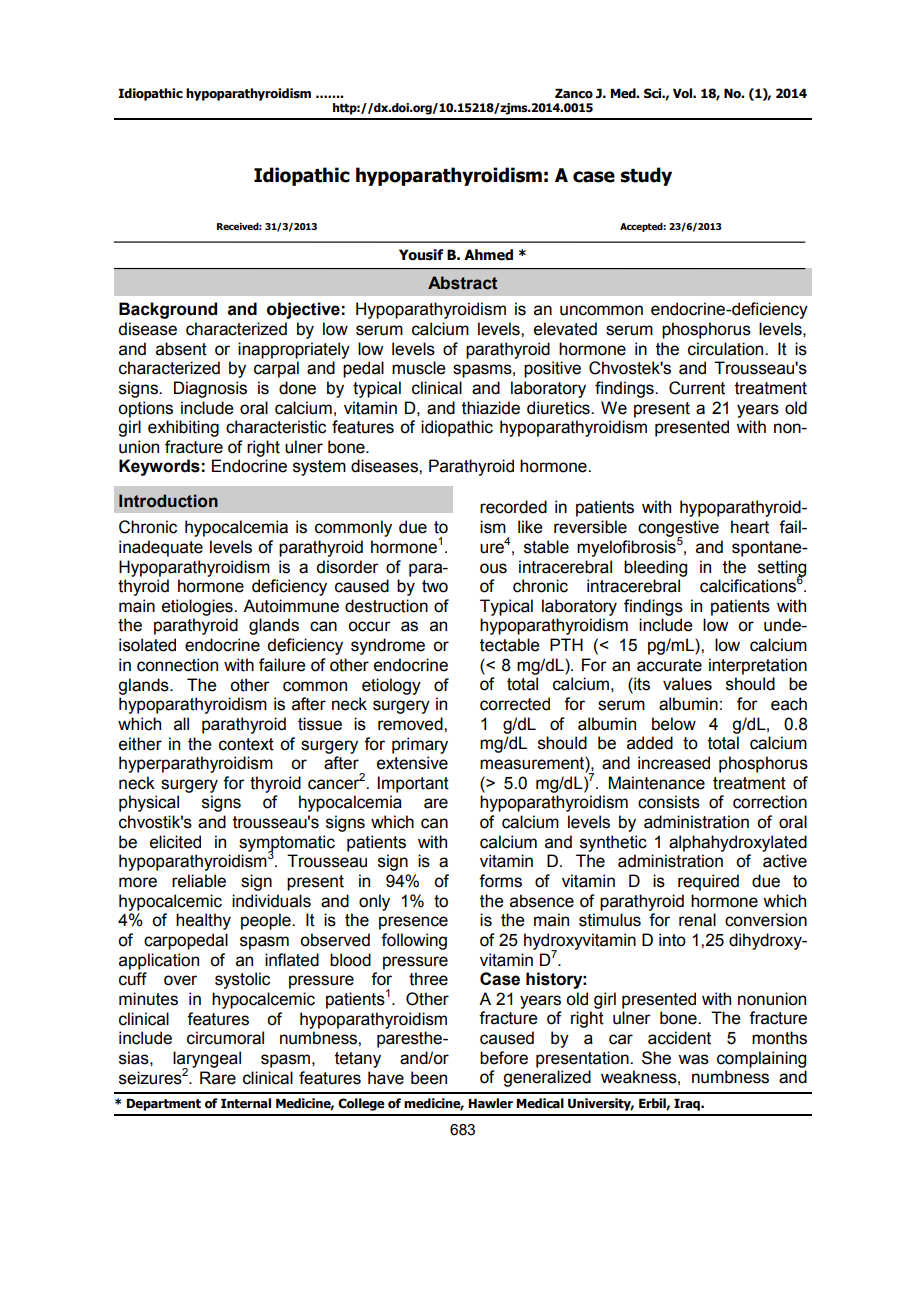  I want to click on Background, so click(168, 310).
